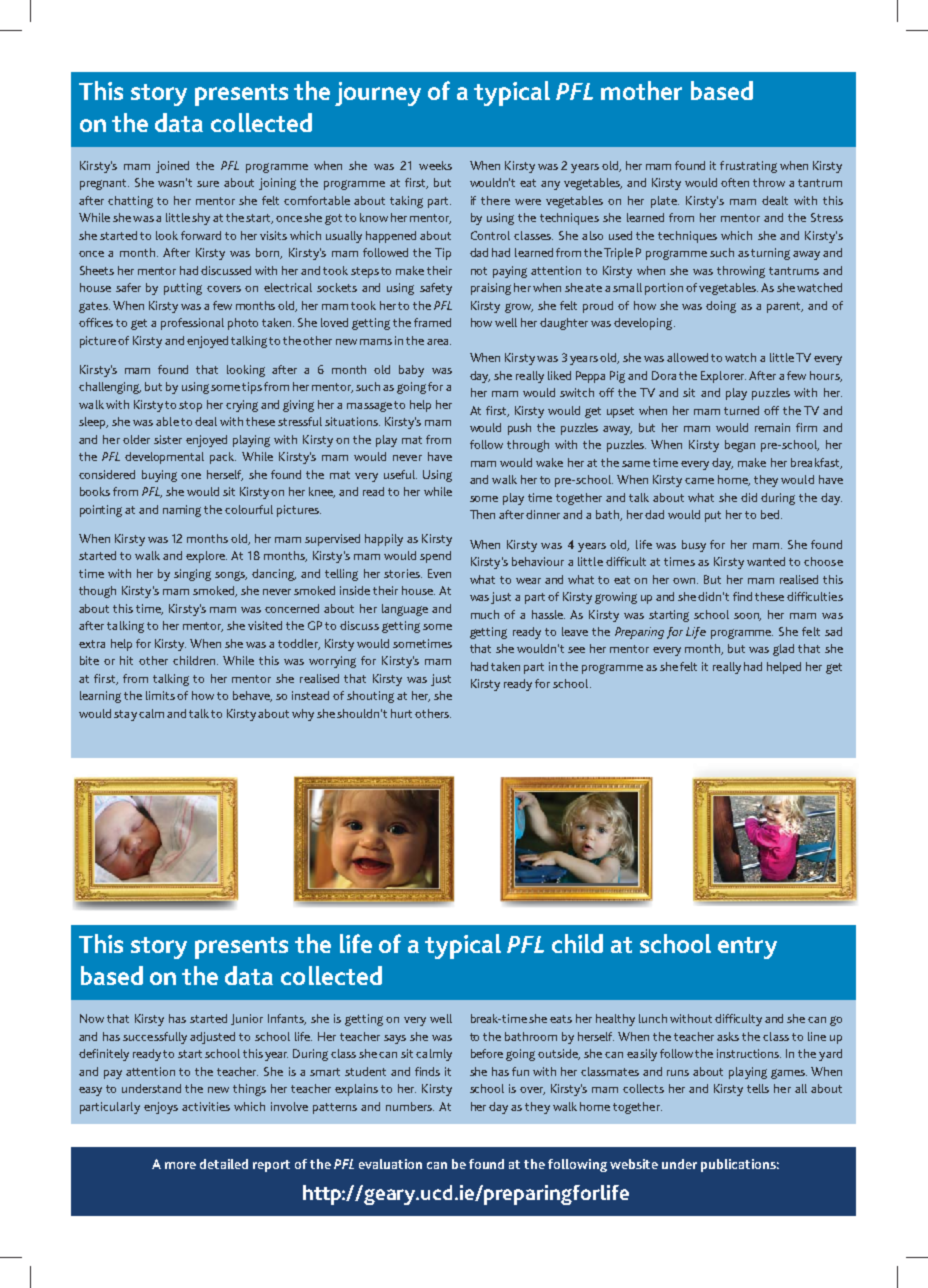 The height and width of the screenshot is (1288, 928). I want to click on frustrating, so click(748, 167).
